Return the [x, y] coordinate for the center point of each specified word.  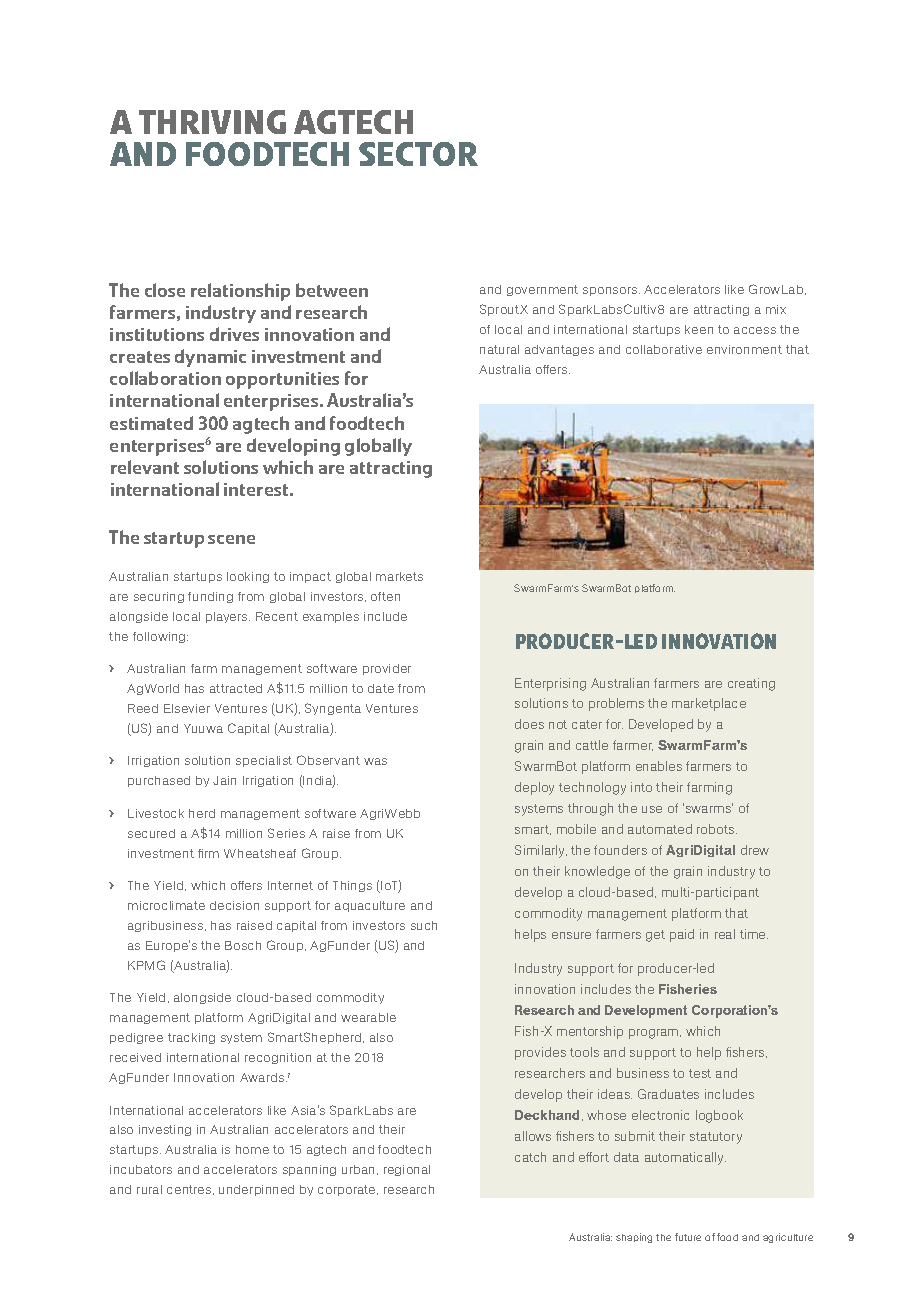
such [424, 925]
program [655, 1034]
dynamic [210, 358]
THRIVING [212, 122]
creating [751, 684]
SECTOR [418, 154]
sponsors [611, 291]
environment [744, 349]
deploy [534, 788]
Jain [224, 780]
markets [399, 576]
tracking [191, 1038]
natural [499, 349]
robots [717, 829]
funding [210, 597]
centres [190, 1190]
